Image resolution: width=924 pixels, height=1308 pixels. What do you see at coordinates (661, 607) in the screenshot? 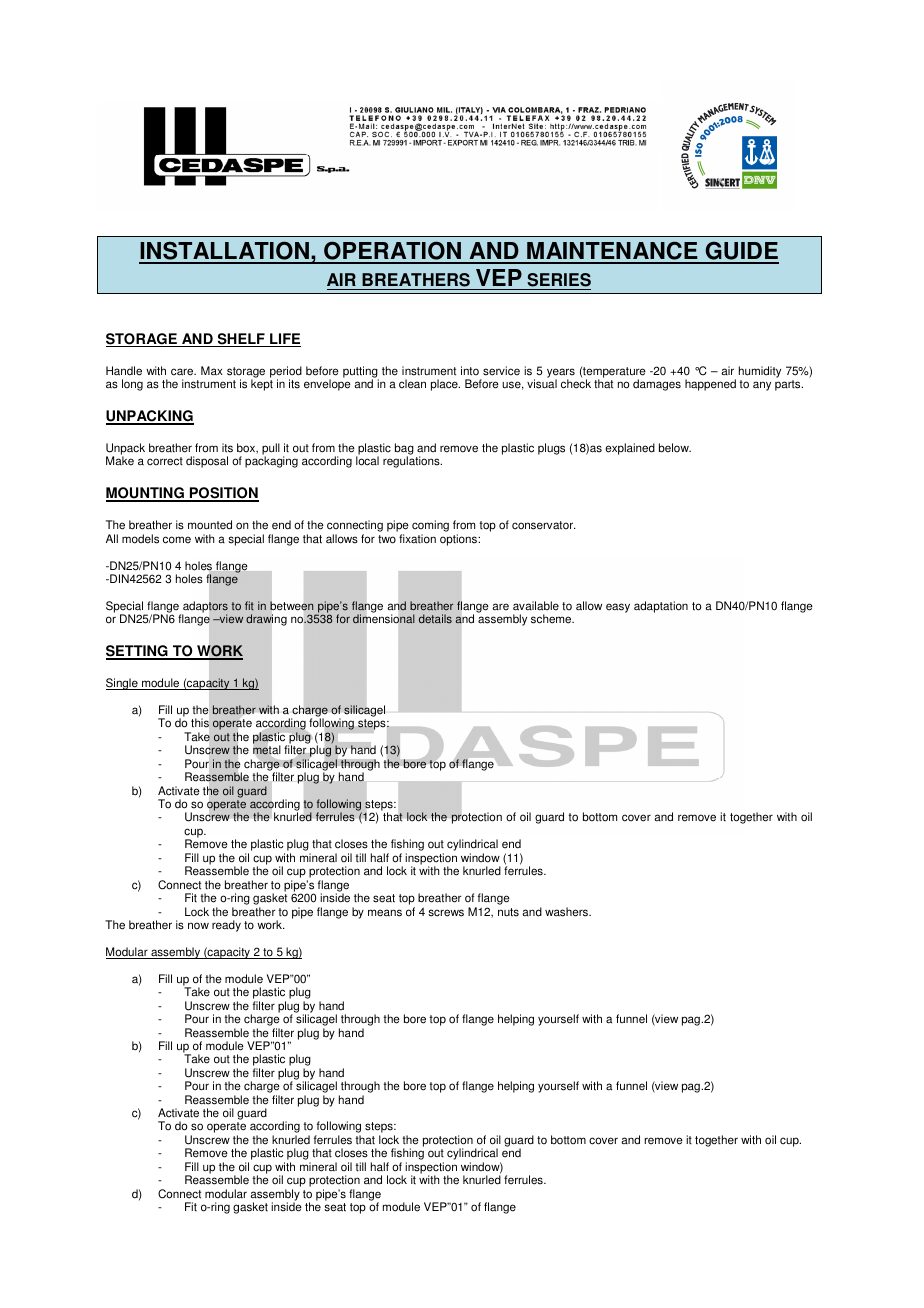
I see `adaptation` at bounding box center [661, 607].
